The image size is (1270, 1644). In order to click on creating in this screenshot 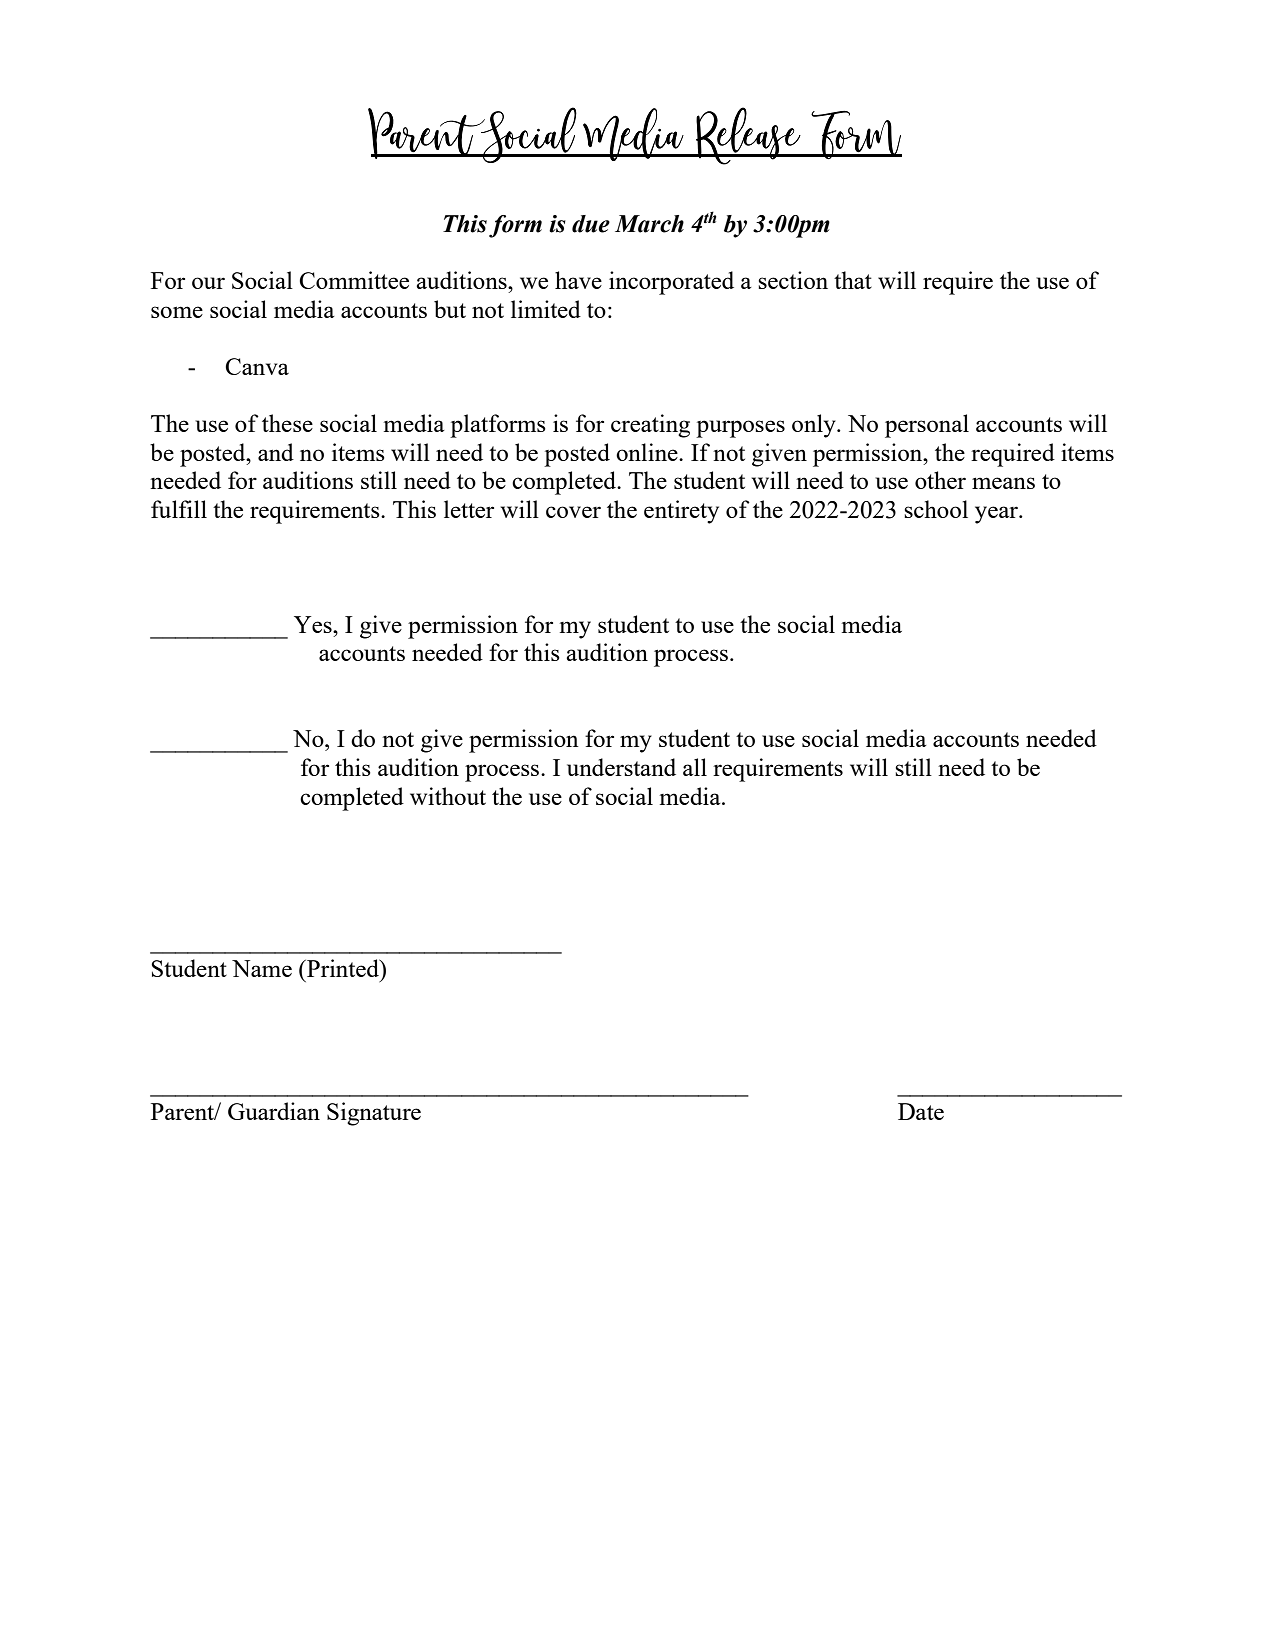, I will do `click(650, 426)`.
